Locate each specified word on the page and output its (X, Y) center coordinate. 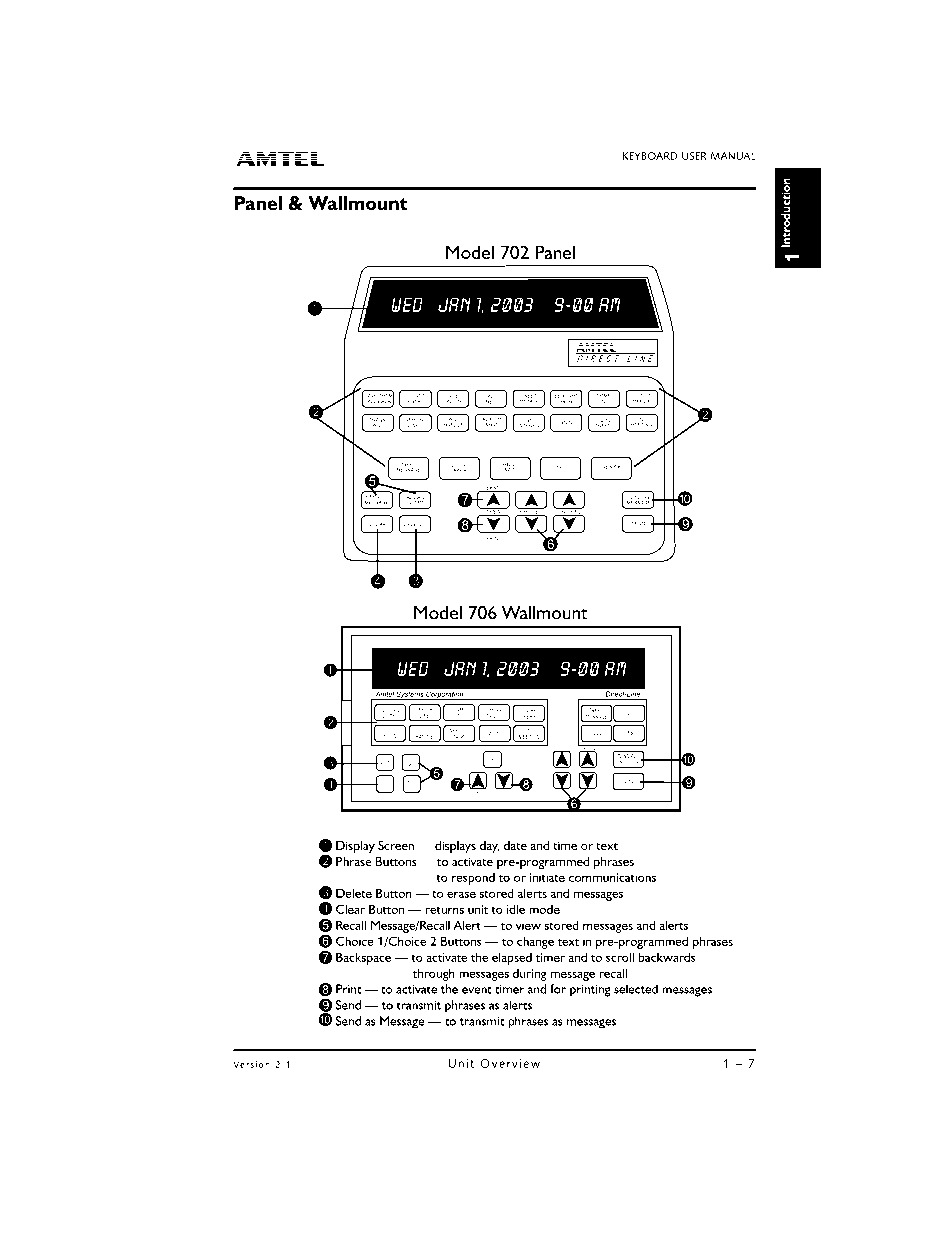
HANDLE (454, 424)
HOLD (510, 465)
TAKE (407, 465)
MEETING (641, 425)
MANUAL (733, 156)
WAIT (509, 469)
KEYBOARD (650, 156)
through (434, 974)
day (489, 847)
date (515, 845)
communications (612, 877)
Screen (396, 845)
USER (694, 156)
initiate (547, 877)
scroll (620, 957)
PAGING (566, 422)
